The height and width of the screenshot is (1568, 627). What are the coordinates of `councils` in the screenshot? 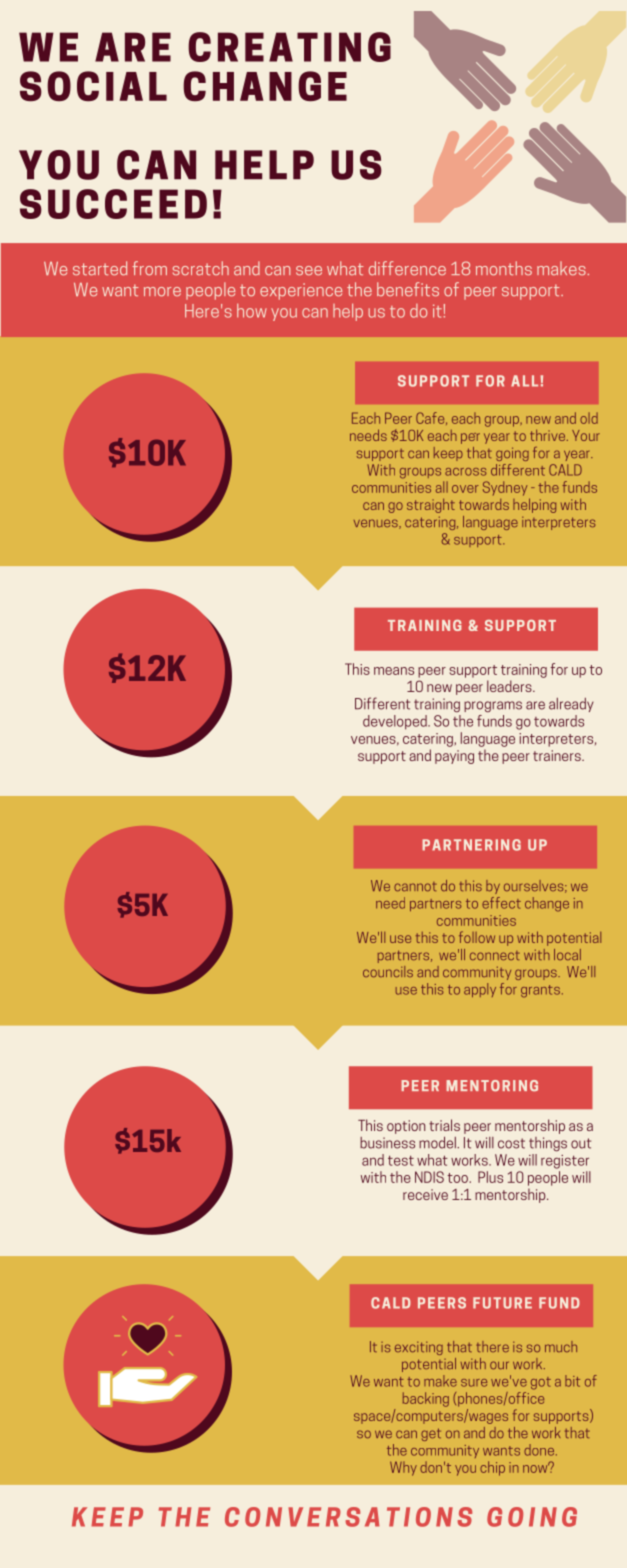 It's located at (388, 971).
